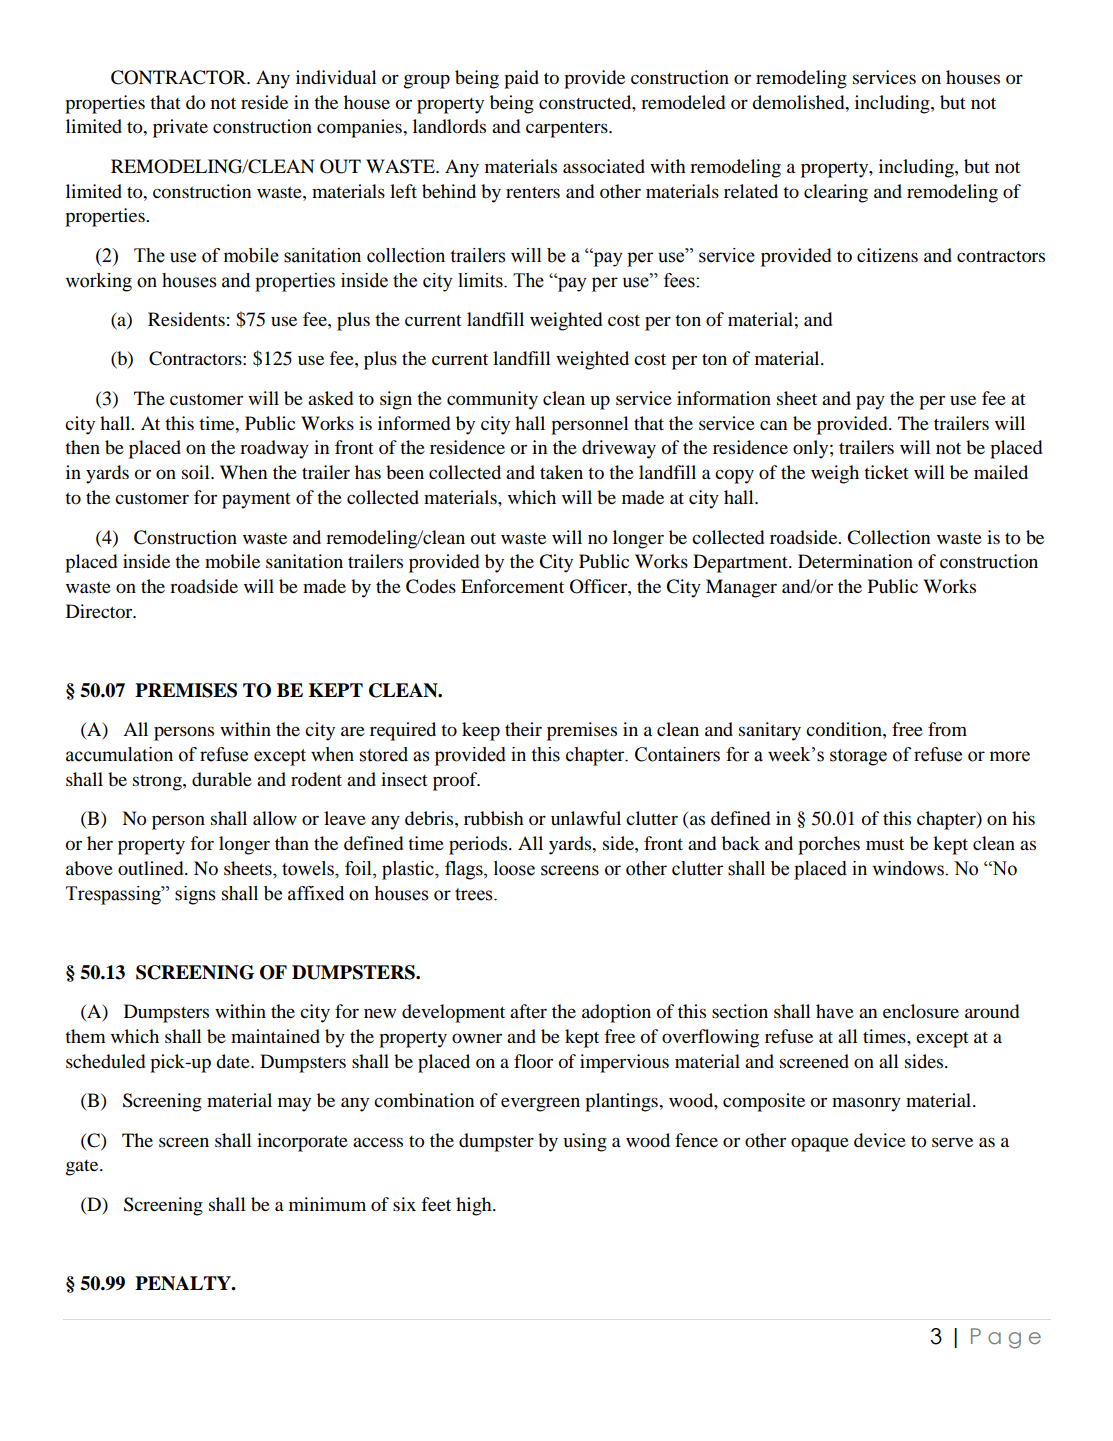 This image has height=1441, width=1113. What do you see at coordinates (855, 561) in the image?
I see `Determination` at bounding box center [855, 561].
